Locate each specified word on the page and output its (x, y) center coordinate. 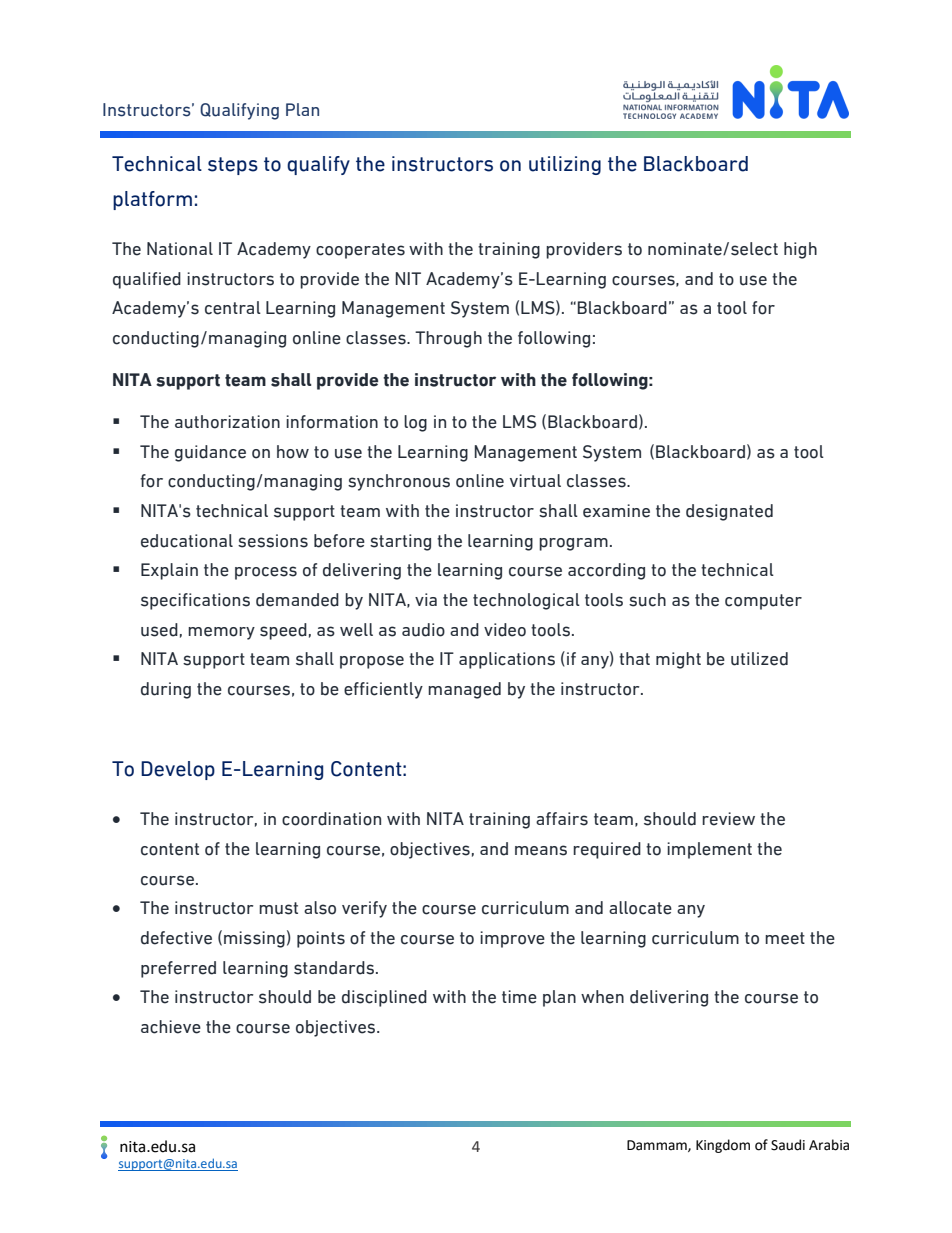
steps (233, 166)
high (800, 250)
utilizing (565, 165)
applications (507, 660)
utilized (759, 659)
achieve (171, 1027)
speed (283, 631)
